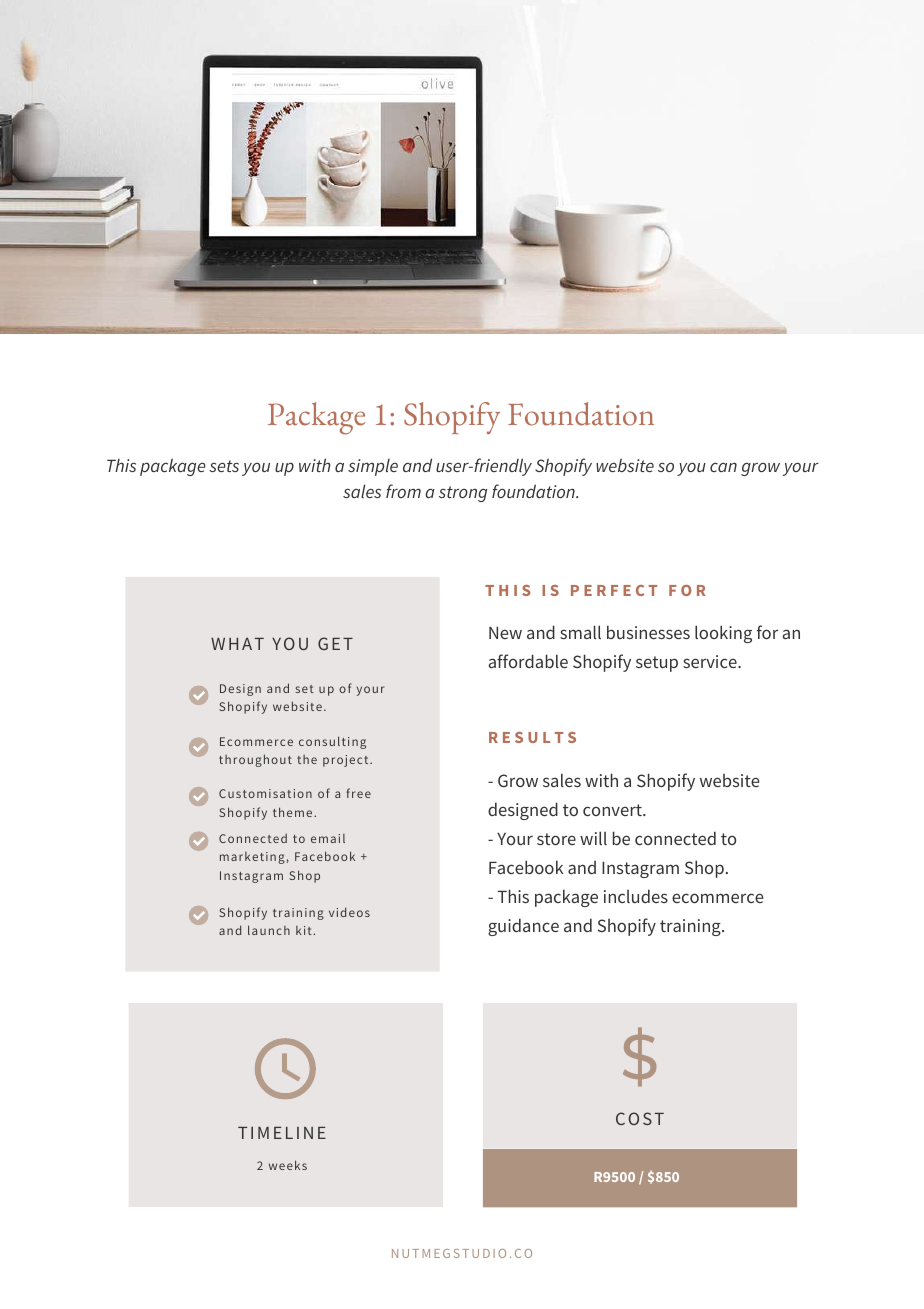  What do you see at coordinates (657, 664) in the screenshot?
I see `setup` at bounding box center [657, 664].
